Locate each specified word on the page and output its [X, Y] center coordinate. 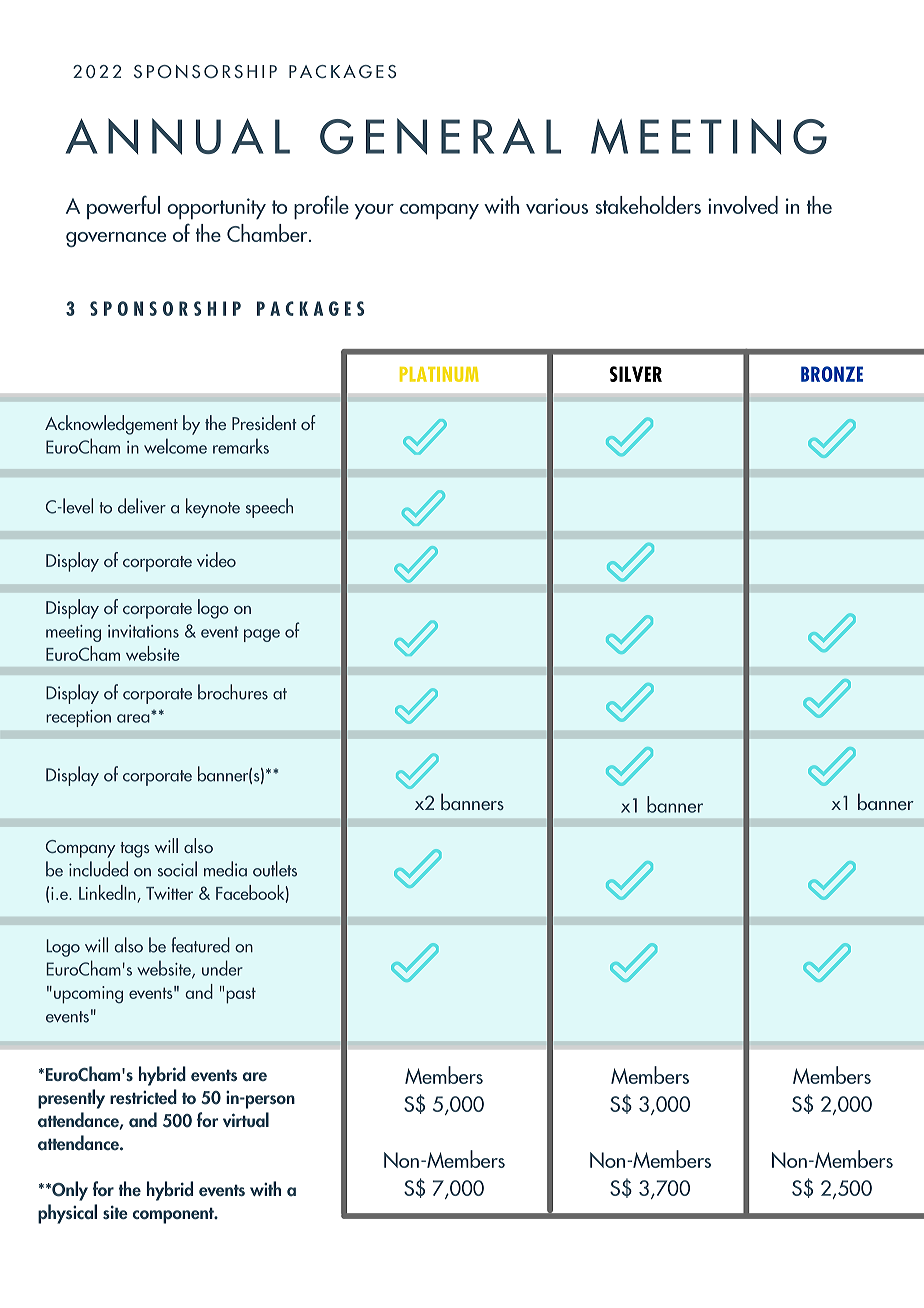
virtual [246, 1119]
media [225, 869]
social [177, 869]
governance [116, 239]
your [374, 212]
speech [269, 508]
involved [743, 205]
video [216, 559]
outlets [275, 869]
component [174, 1215]
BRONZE [832, 374]
